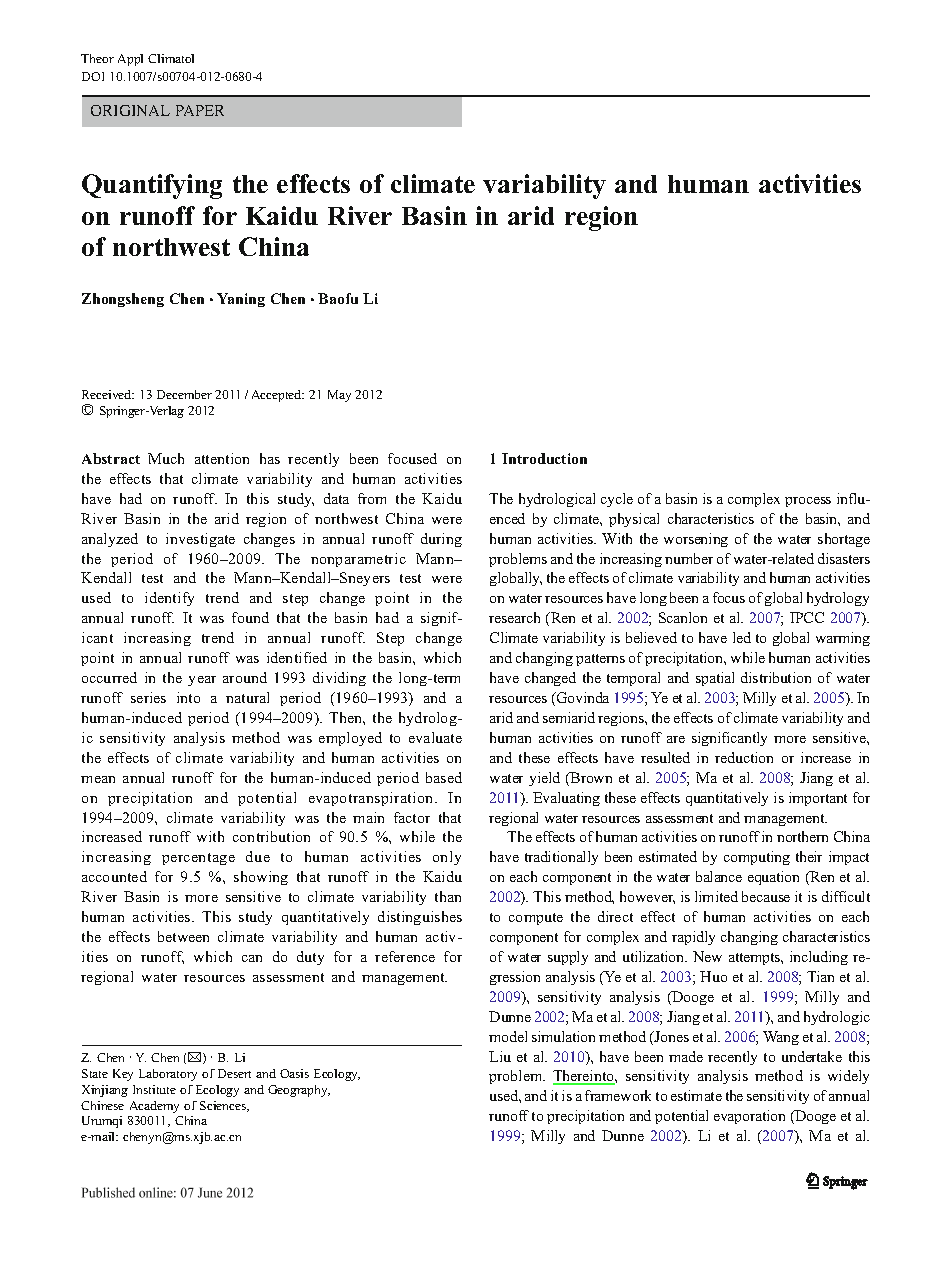 The height and width of the screenshot is (1265, 952). Describe the element at coordinates (339, 396) in the screenshot. I see `May` at that location.
